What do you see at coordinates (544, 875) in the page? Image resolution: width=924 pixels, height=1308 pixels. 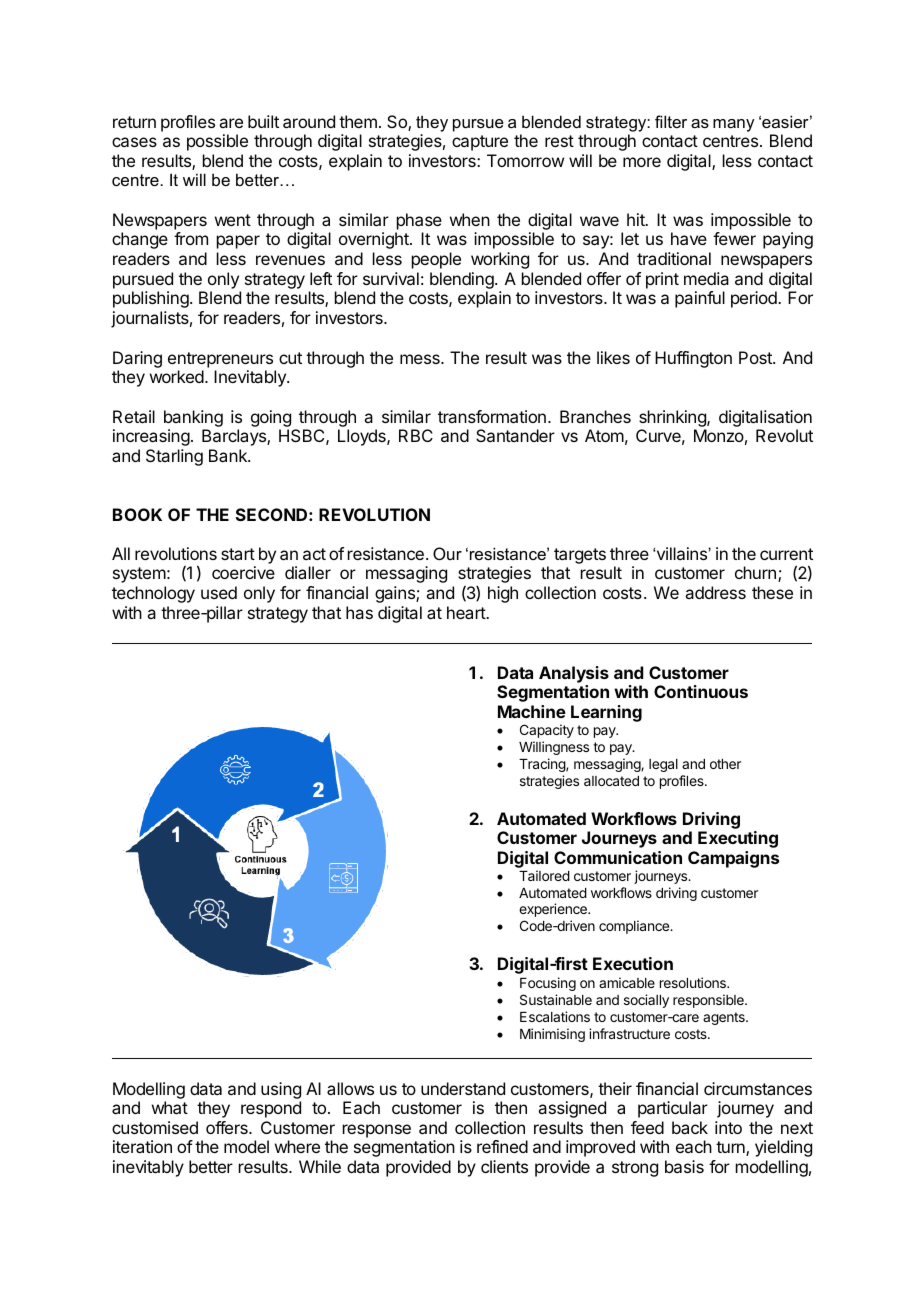 I see `Tailored` at bounding box center [544, 875].
